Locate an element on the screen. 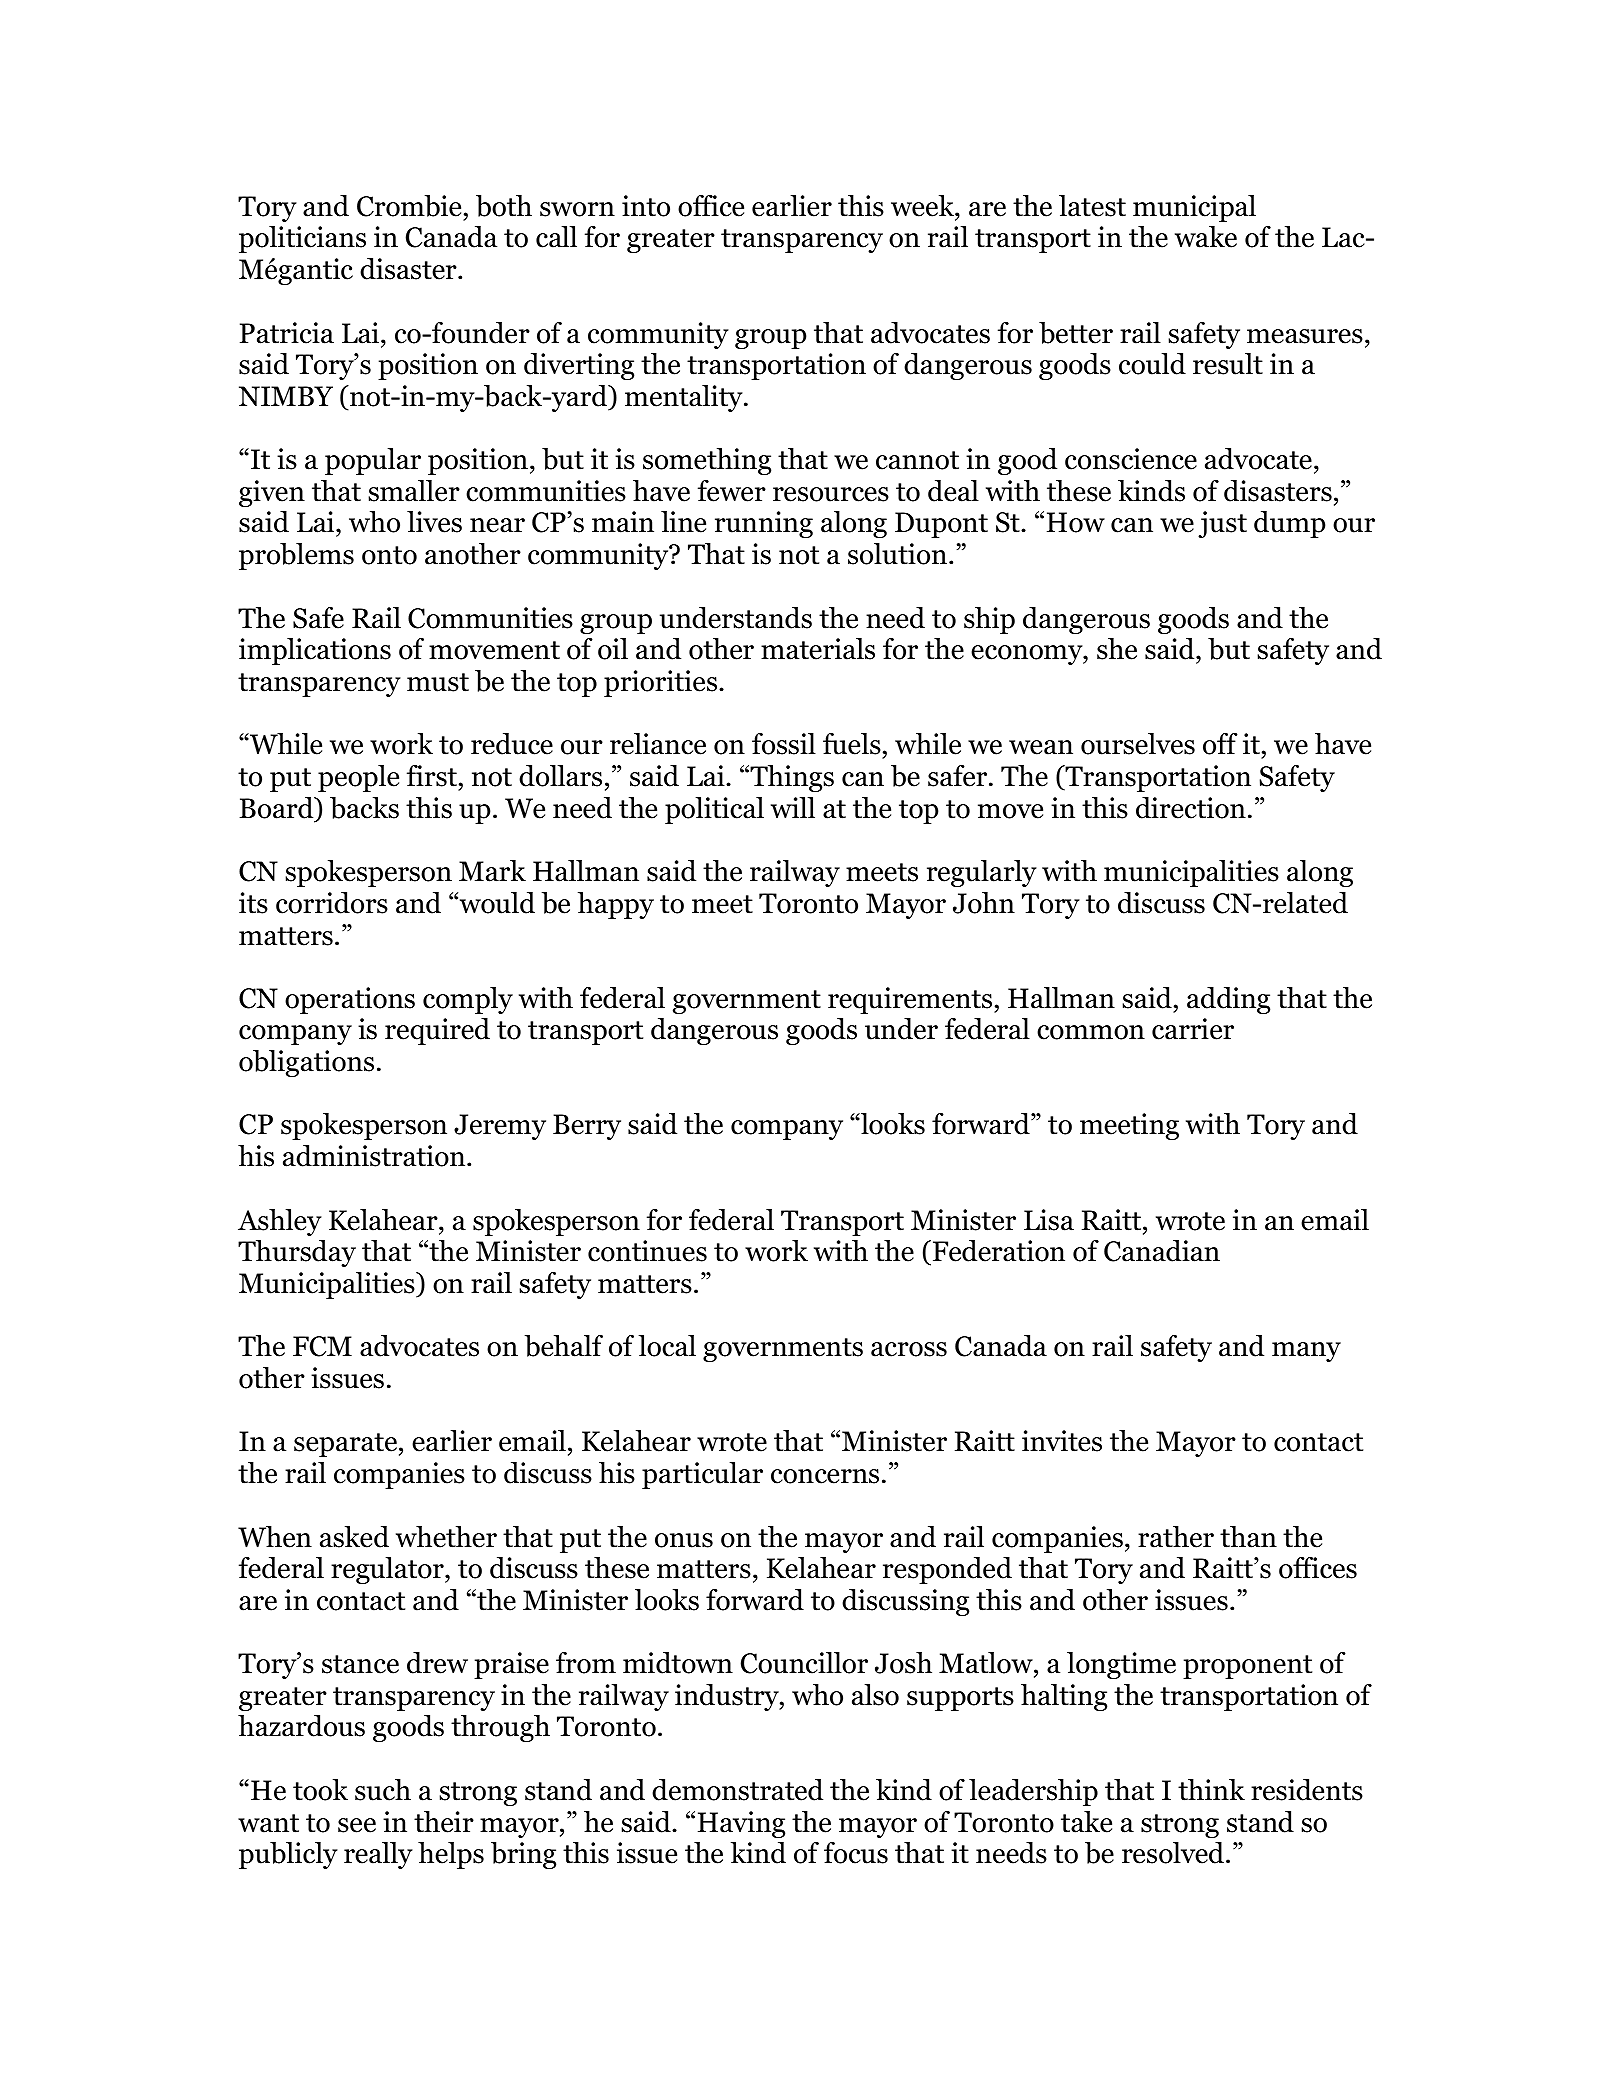 The height and width of the screenshot is (2100, 1623). carrier is located at coordinates (1193, 1029).
